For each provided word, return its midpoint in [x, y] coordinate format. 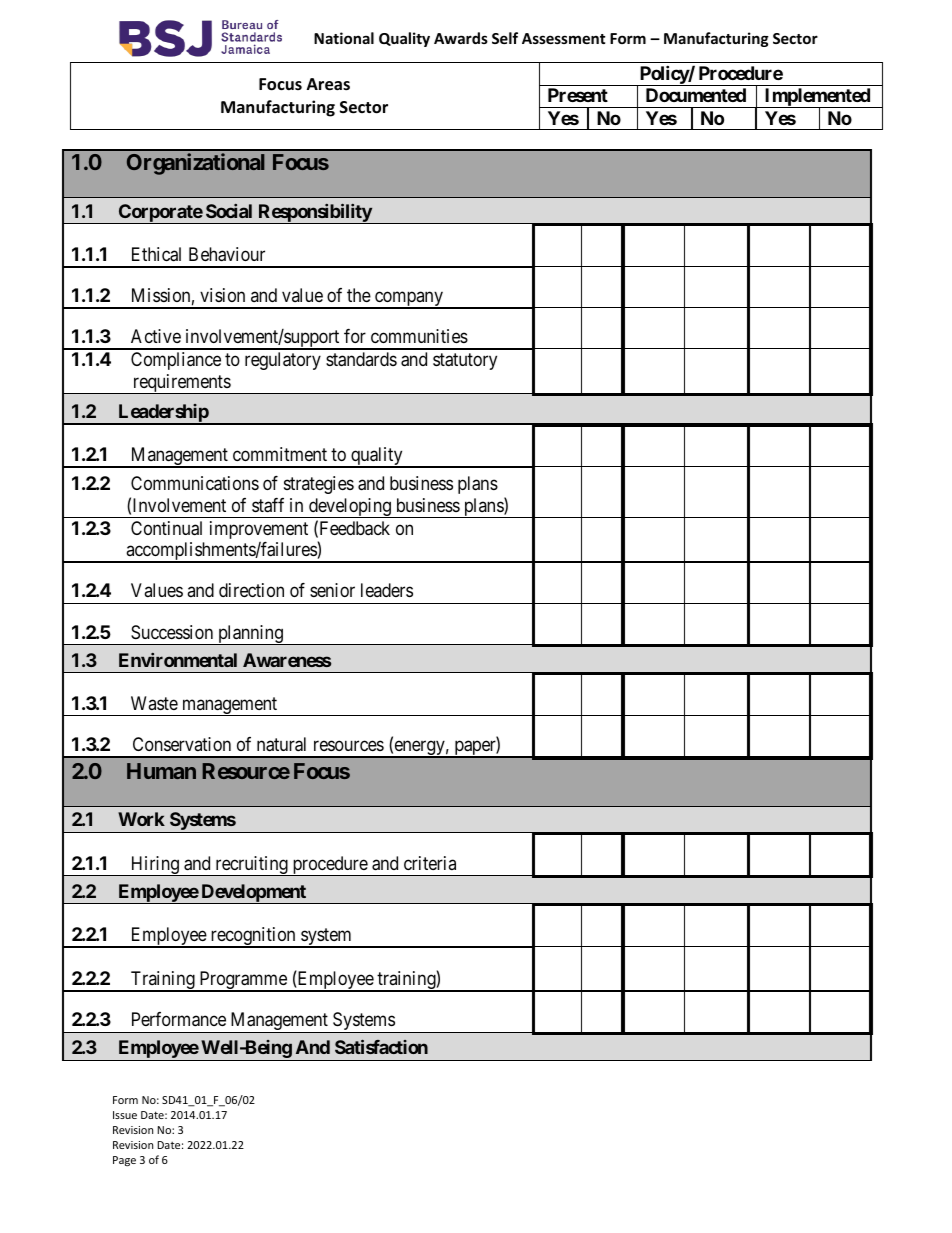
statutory [465, 361]
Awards [461, 38]
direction [251, 590]
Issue [125, 1115]
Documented [696, 95]
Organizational [196, 164]
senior [332, 590]
